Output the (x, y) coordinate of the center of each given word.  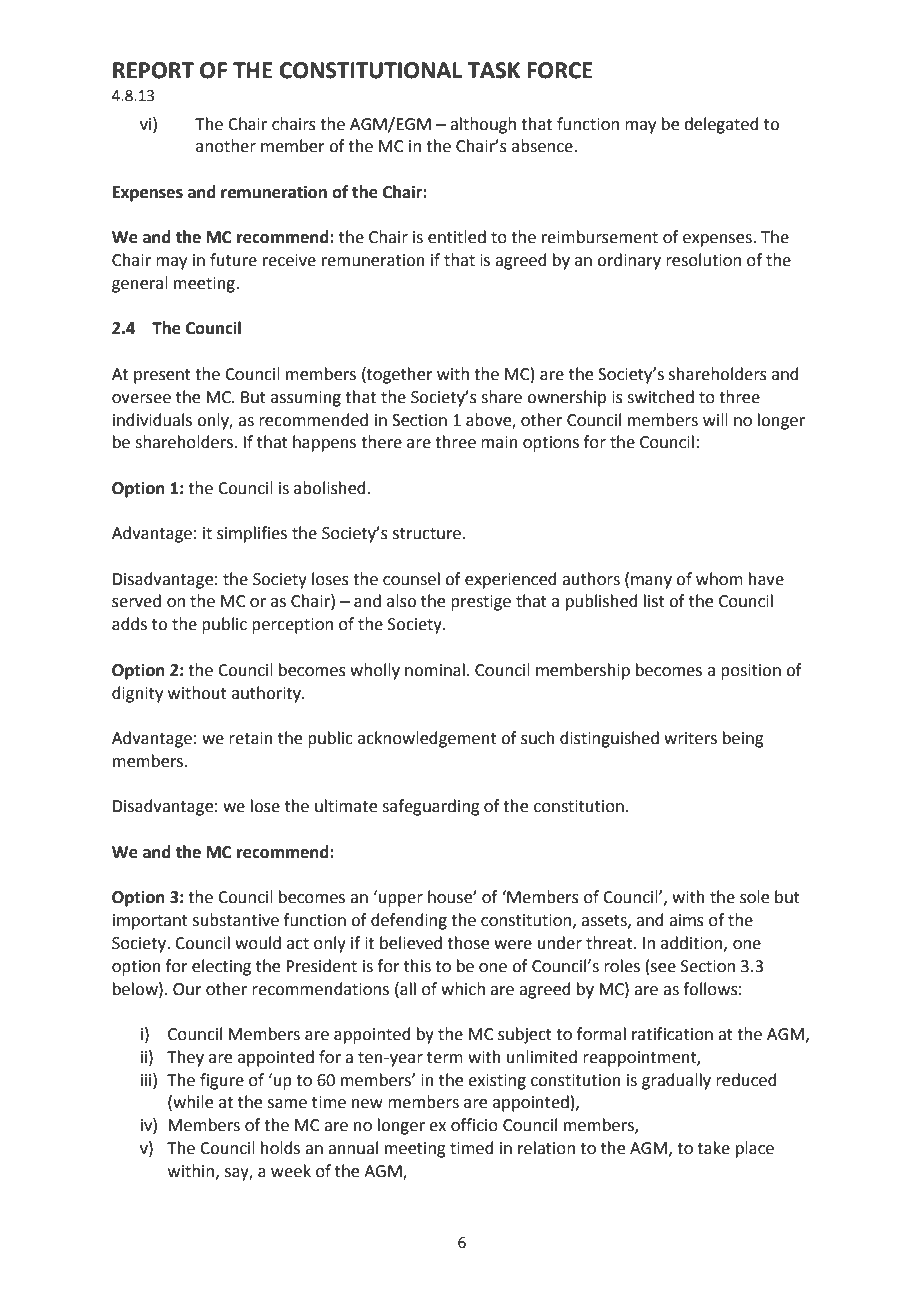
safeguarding (431, 807)
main (499, 442)
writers (690, 738)
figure (222, 1081)
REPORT (153, 70)
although (483, 125)
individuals (152, 420)
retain (251, 738)
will (715, 419)
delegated (721, 125)
